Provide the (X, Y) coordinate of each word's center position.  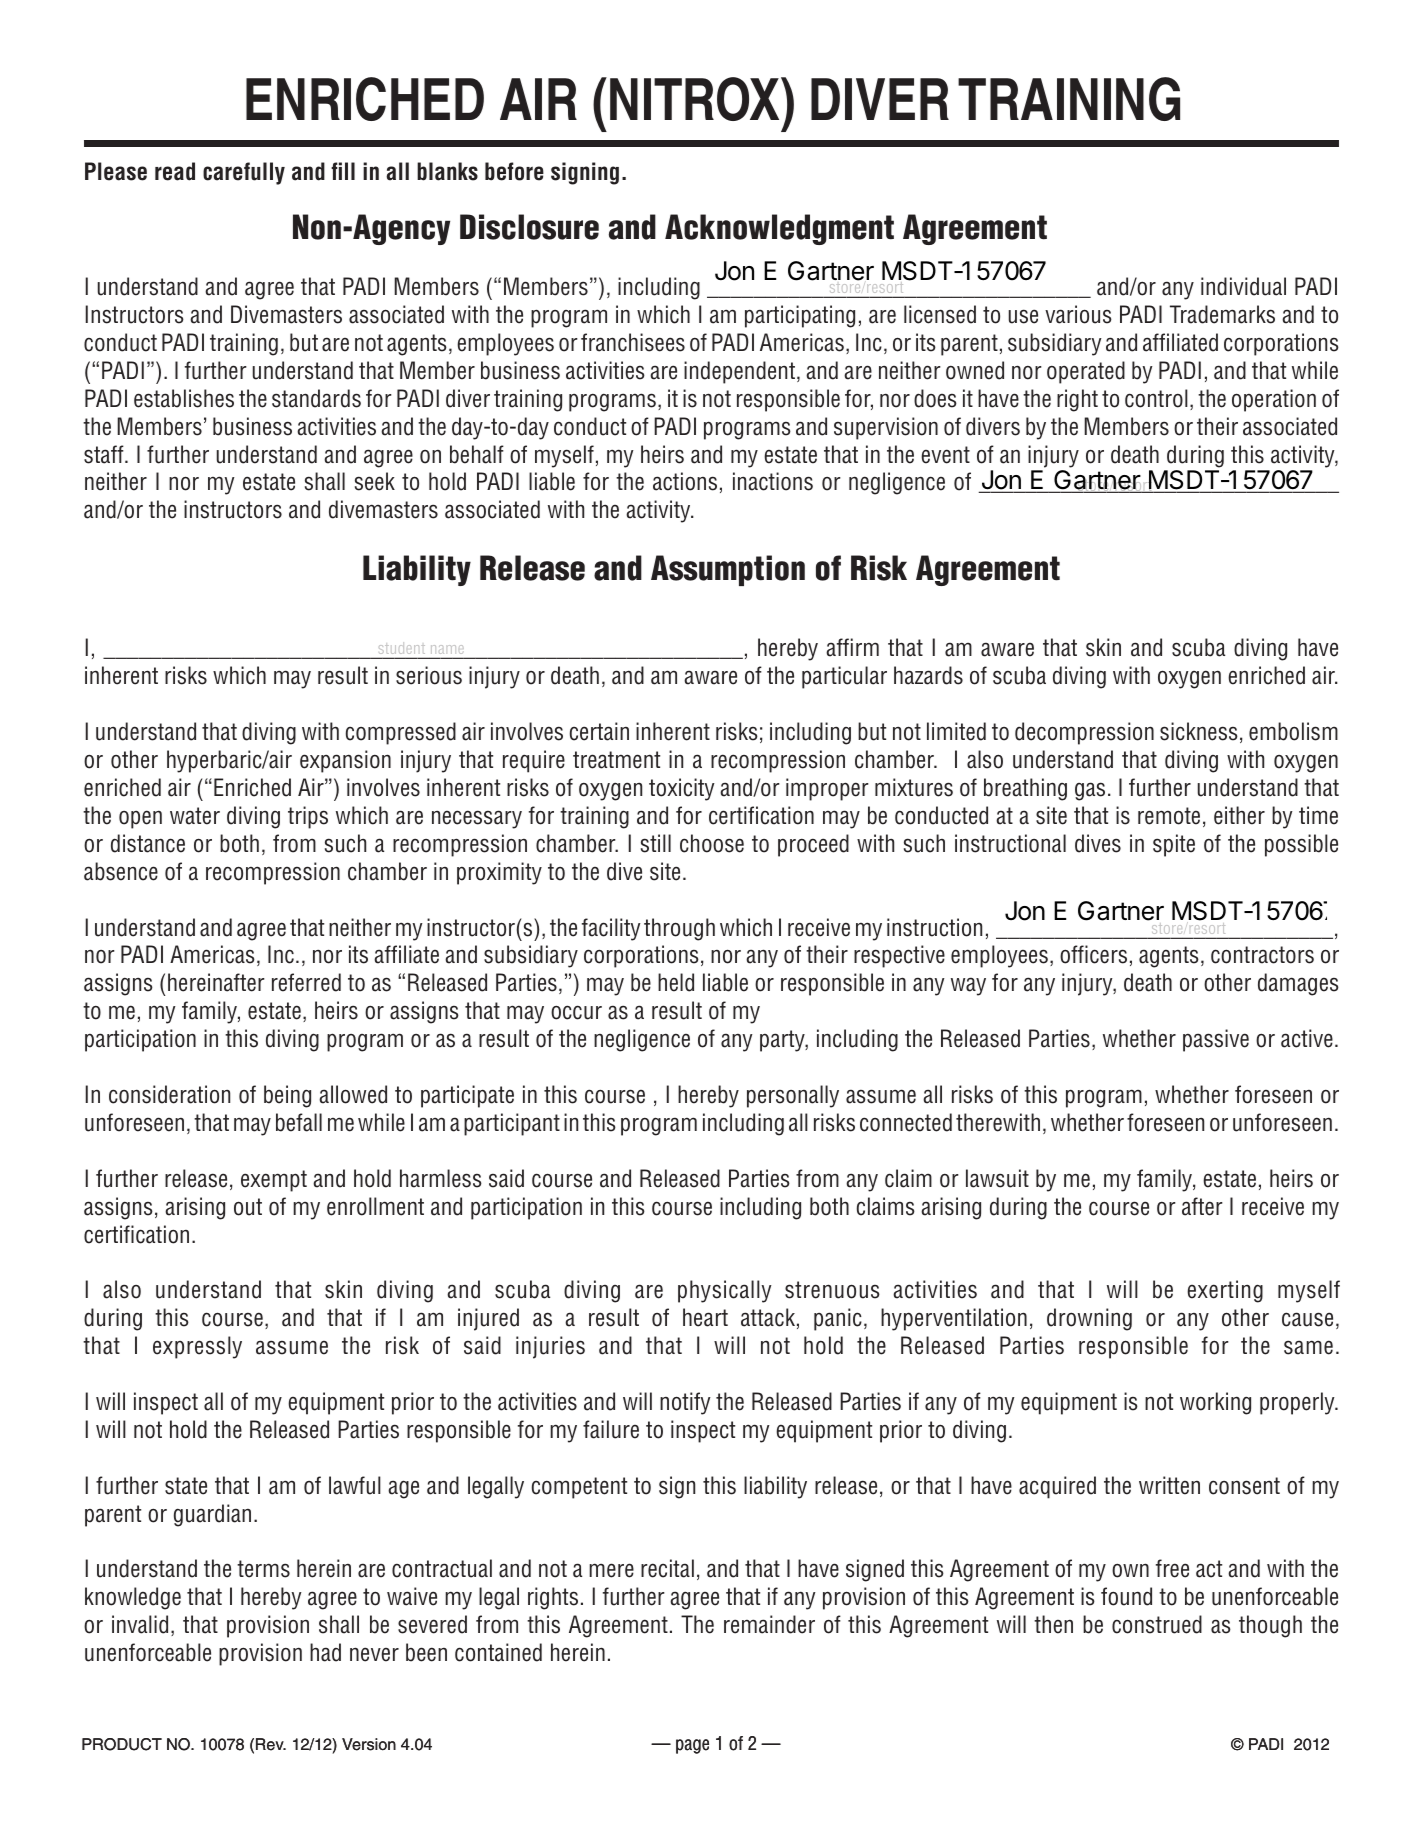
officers (1093, 954)
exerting (1225, 1291)
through (679, 929)
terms (263, 1569)
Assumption (728, 570)
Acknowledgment (779, 229)
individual (1243, 286)
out (248, 1207)
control (1156, 398)
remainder (769, 1624)
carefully (244, 173)
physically (725, 1291)
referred (306, 982)
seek (375, 481)
